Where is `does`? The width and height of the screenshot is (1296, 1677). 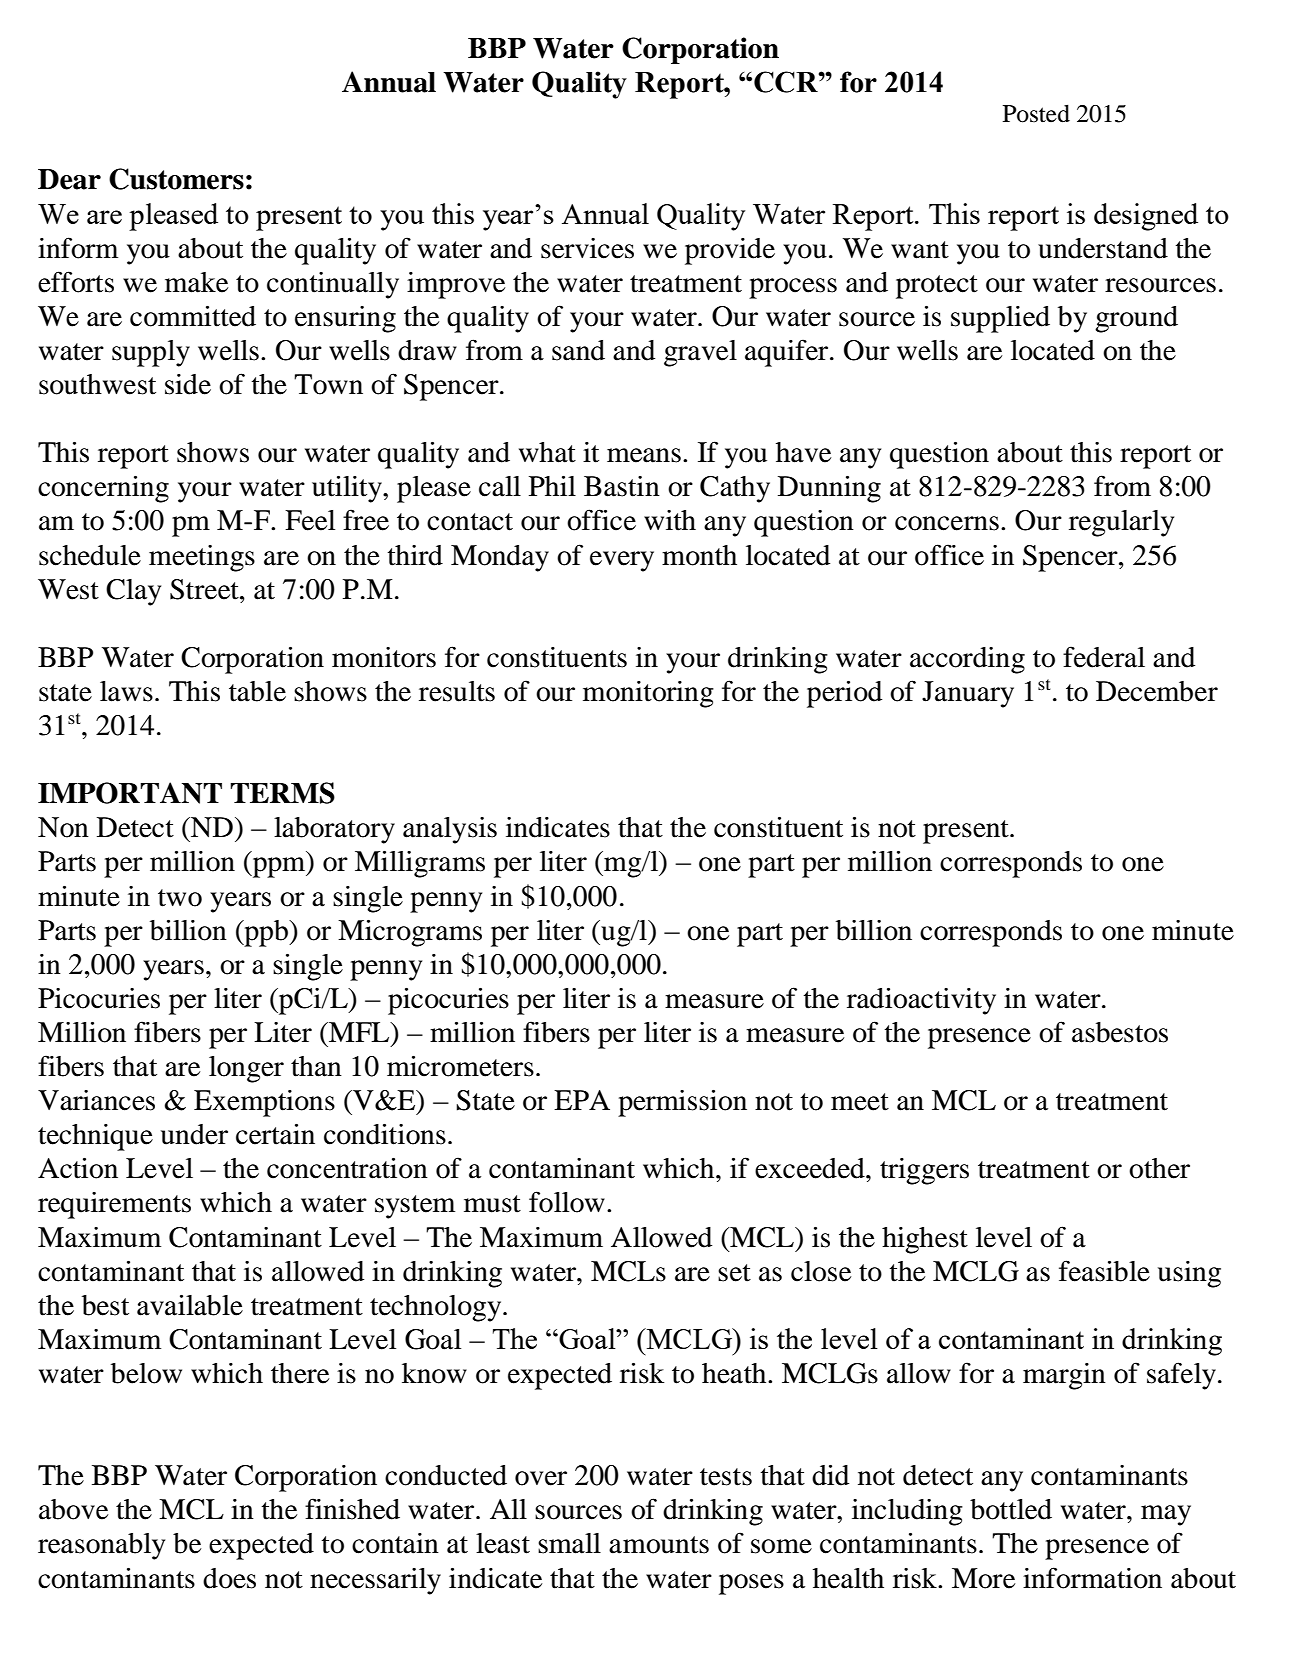
does is located at coordinates (229, 1578).
